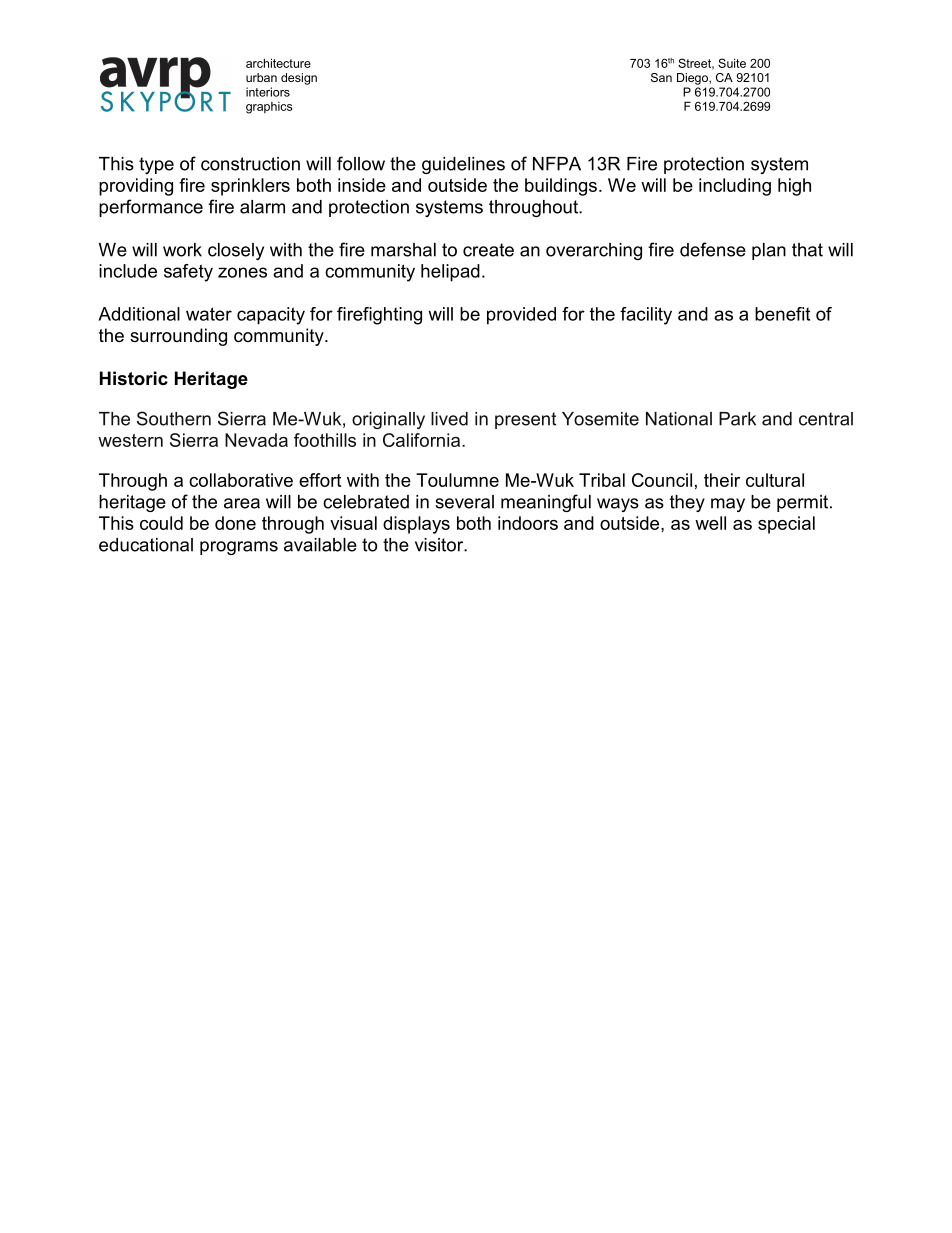 This document has width=952, height=1233. What do you see at coordinates (782, 314) in the document?
I see `benefit` at bounding box center [782, 314].
